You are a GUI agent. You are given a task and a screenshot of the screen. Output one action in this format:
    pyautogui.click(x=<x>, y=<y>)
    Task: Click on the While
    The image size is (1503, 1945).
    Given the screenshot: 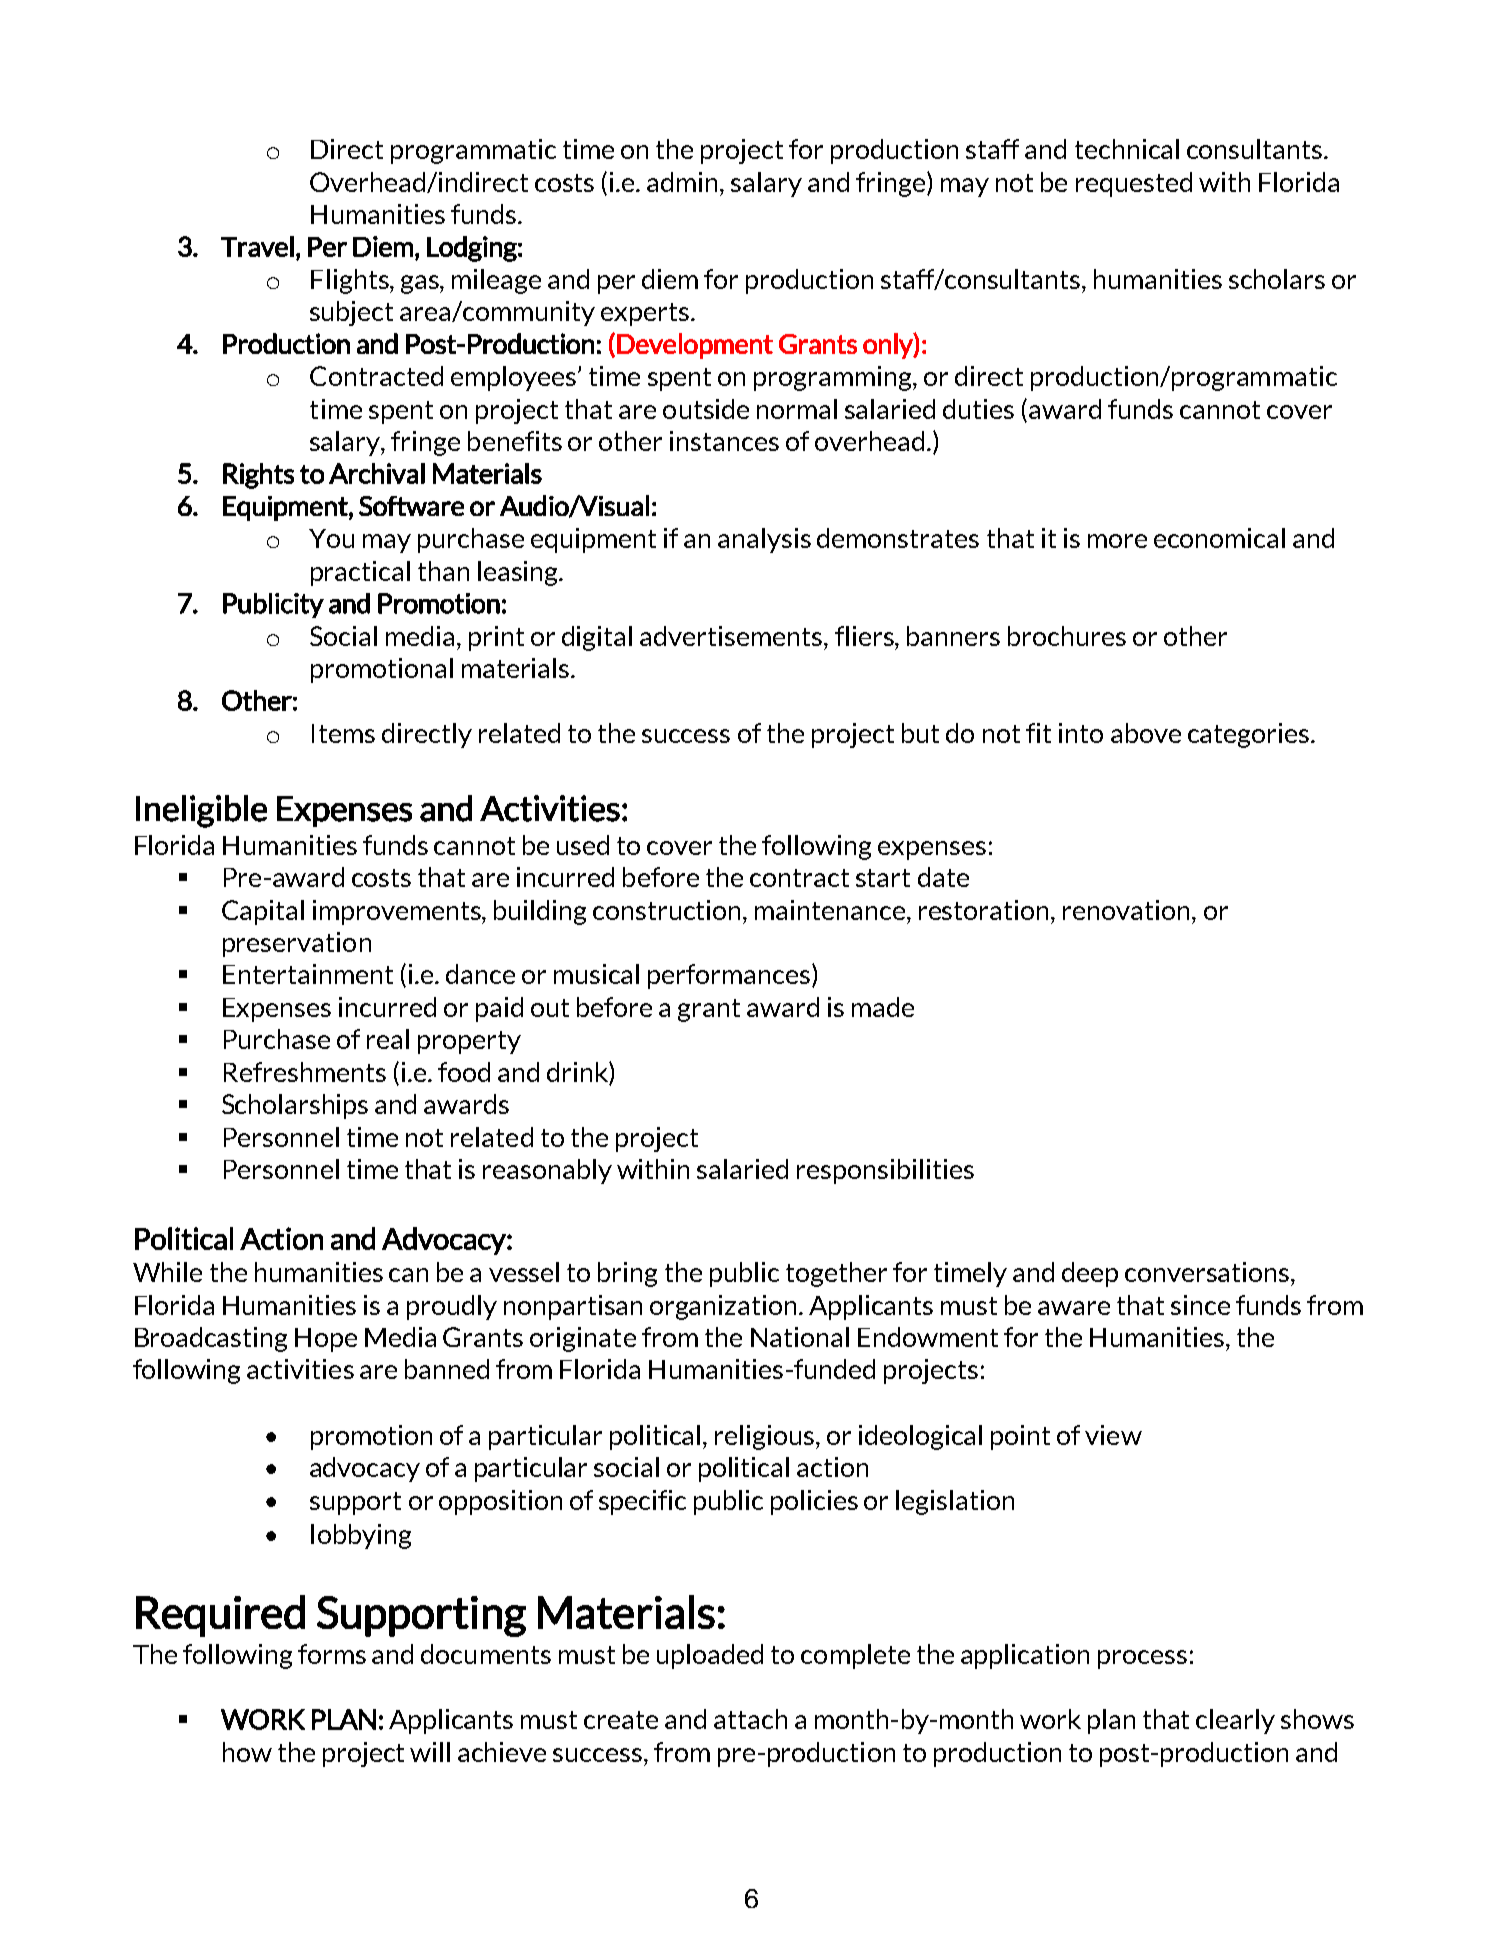 What is the action you would take?
    pyautogui.click(x=167, y=1272)
